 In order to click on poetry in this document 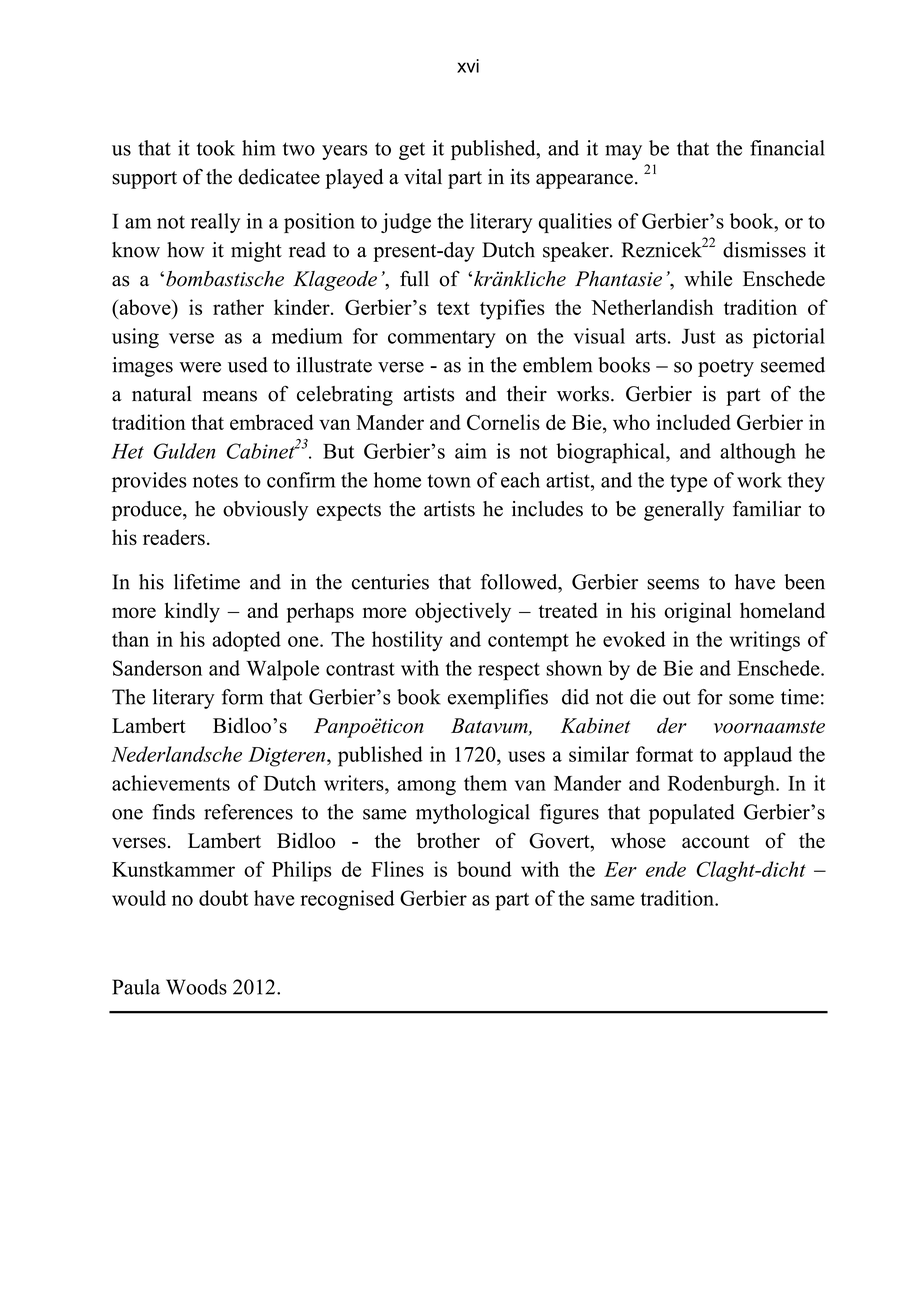, I will do `click(726, 368)`.
